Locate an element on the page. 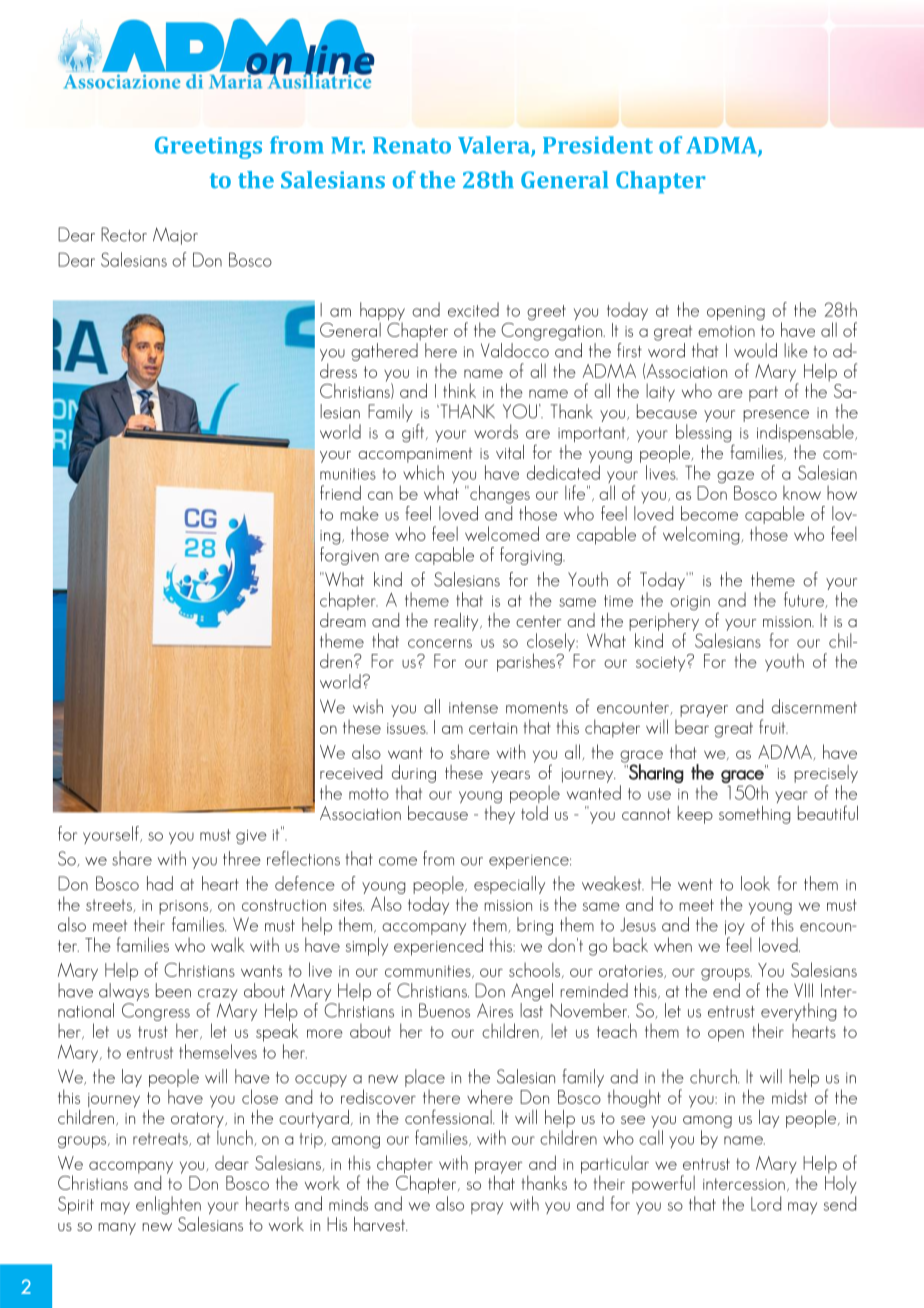  changes is located at coordinates (499, 494).
